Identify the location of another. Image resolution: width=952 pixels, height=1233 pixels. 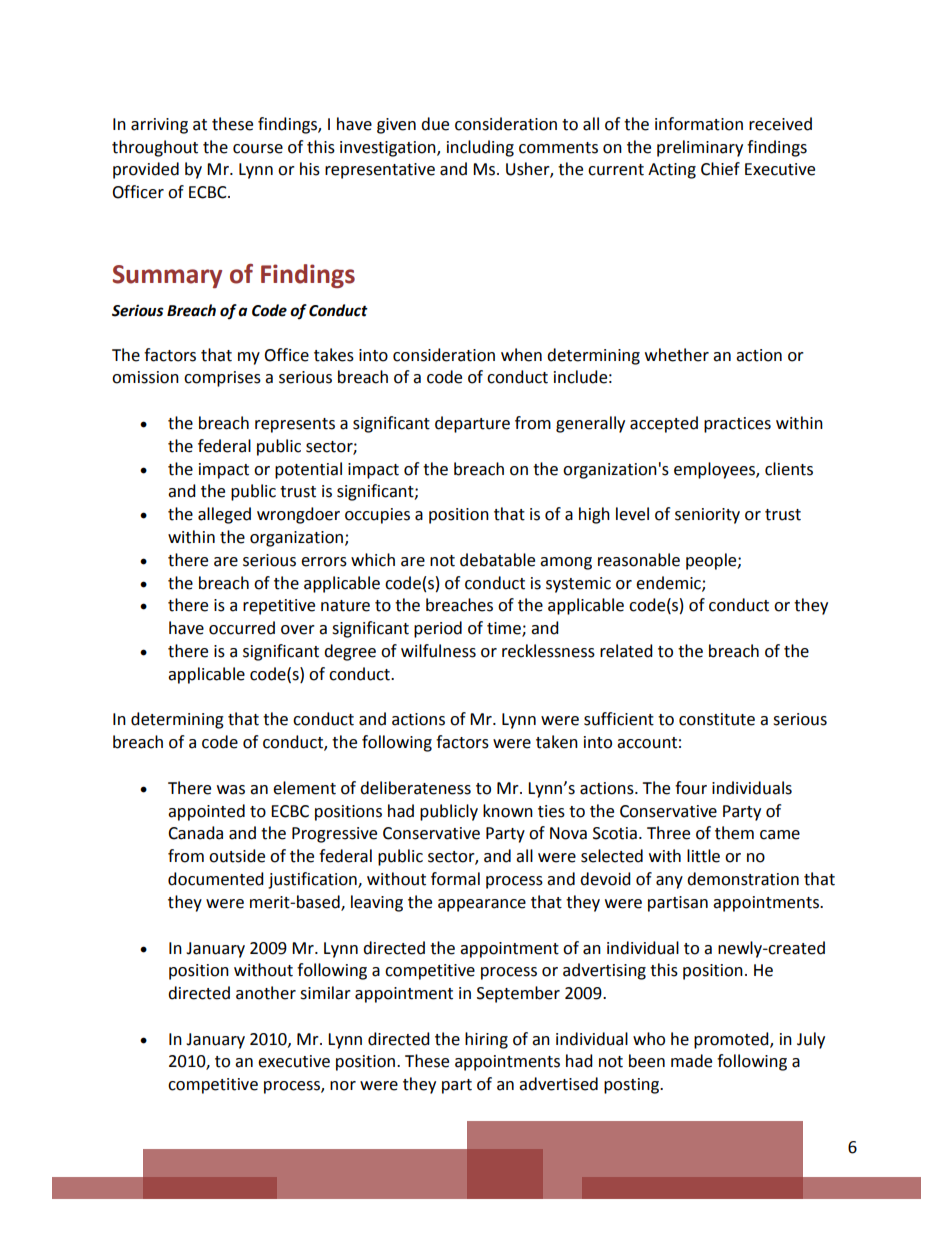
(266, 993).
